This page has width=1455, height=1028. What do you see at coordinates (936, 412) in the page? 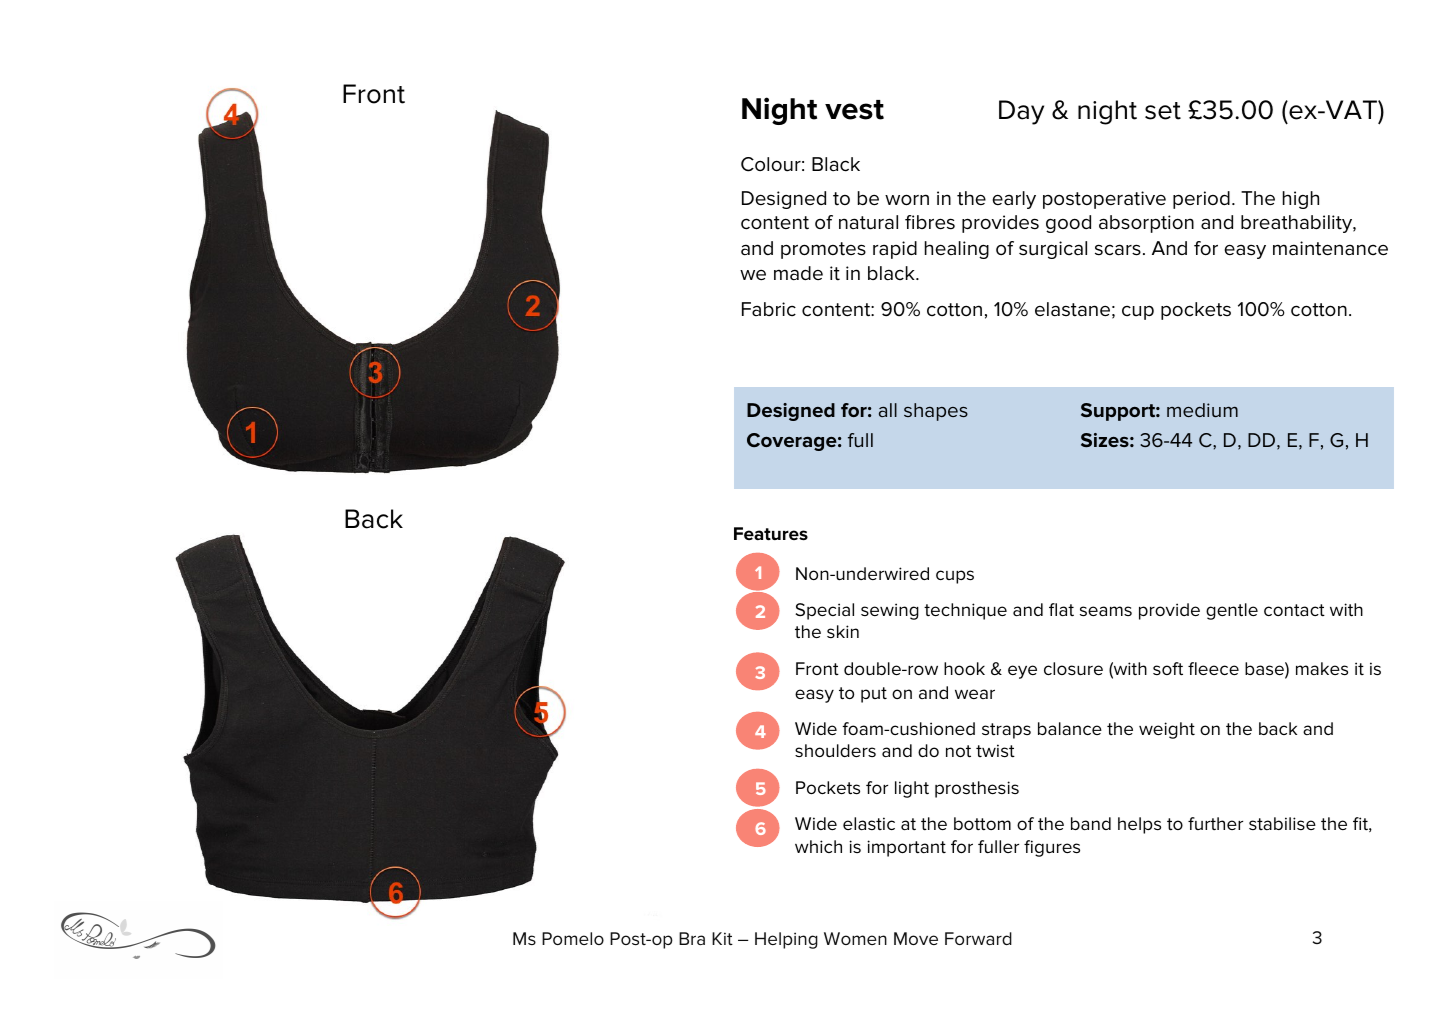
I see `shapes` at bounding box center [936, 412].
